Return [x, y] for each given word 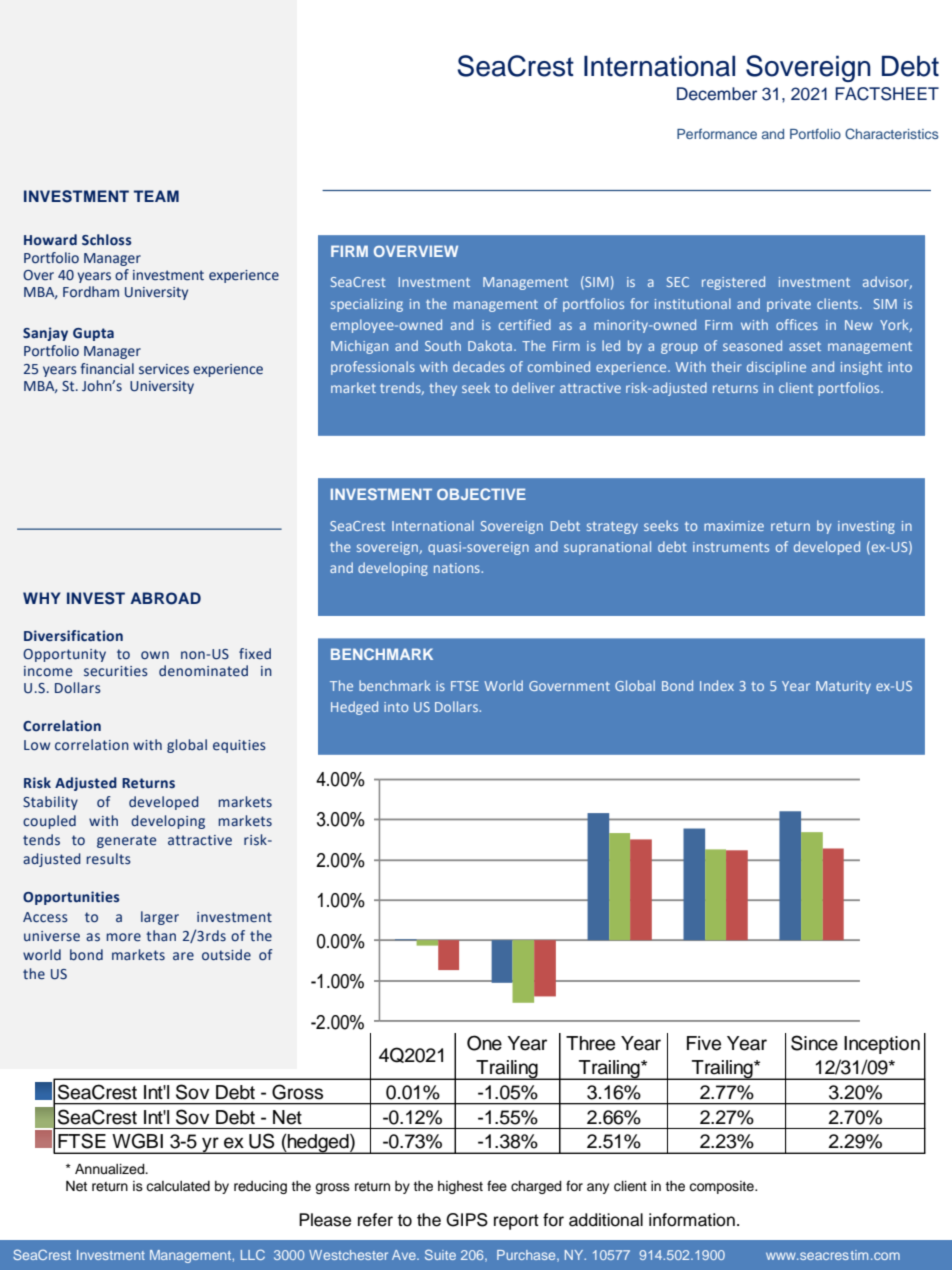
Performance [717, 133]
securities [116, 671]
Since [814, 1043]
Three [590, 1043]
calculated [178, 1186]
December [717, 94]
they [443, 389]
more [123, 937]
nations [458, 568]
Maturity [843, 687]
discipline [776, 368]
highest [460, 1187]
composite [722, 1187]
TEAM [156, 196]
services [164, 369]
